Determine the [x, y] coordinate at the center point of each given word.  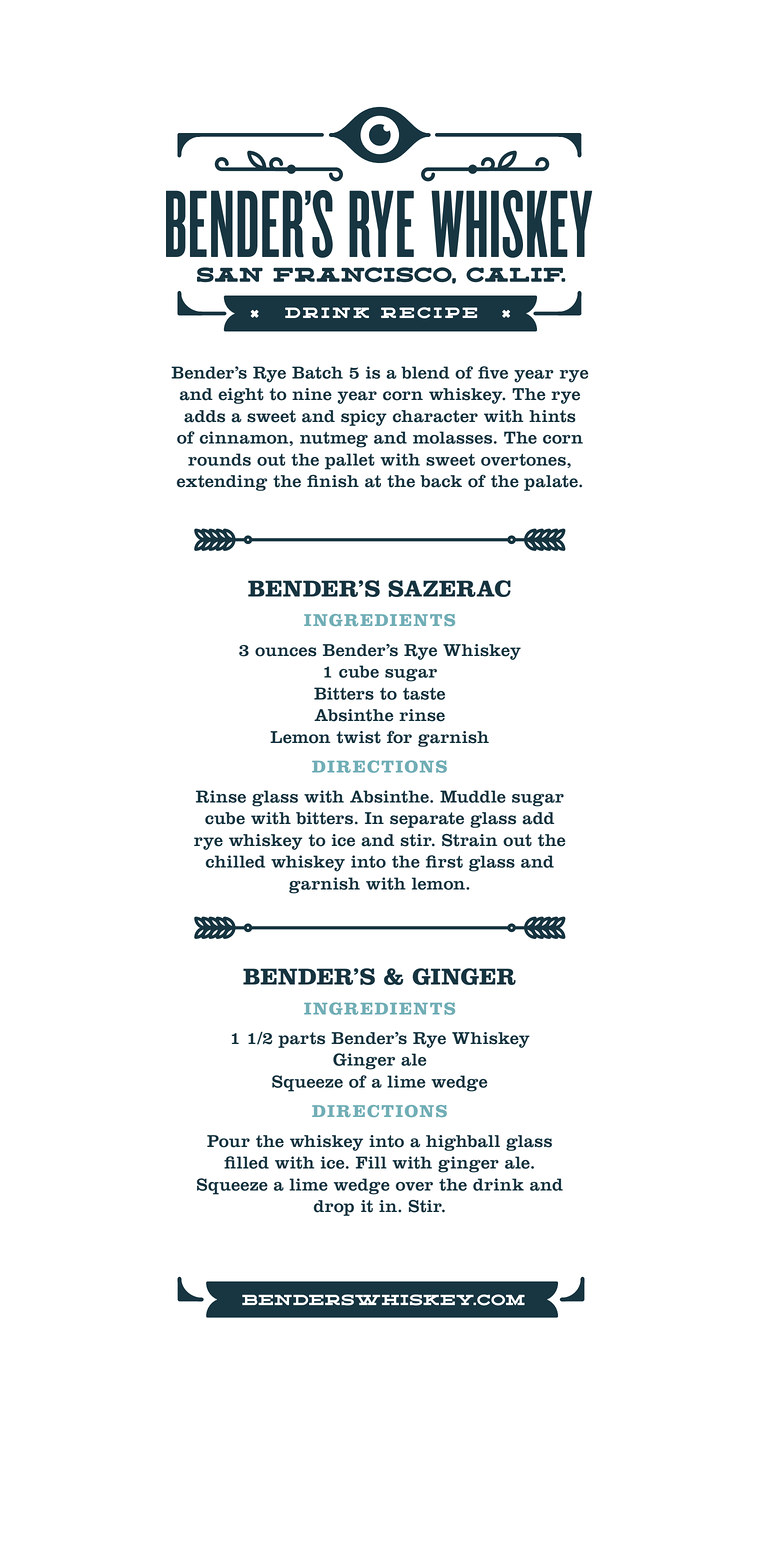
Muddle [473, 796]
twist [358, 737]
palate [552, 483]
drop [334, 1208]
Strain [470, 840]
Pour [228, 1141]
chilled [235, 861]
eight [241, 396]
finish [333, 481]
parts [301, 1040]
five [493, 372]
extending [222, 483]
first [444, 861]
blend [425, 372]
